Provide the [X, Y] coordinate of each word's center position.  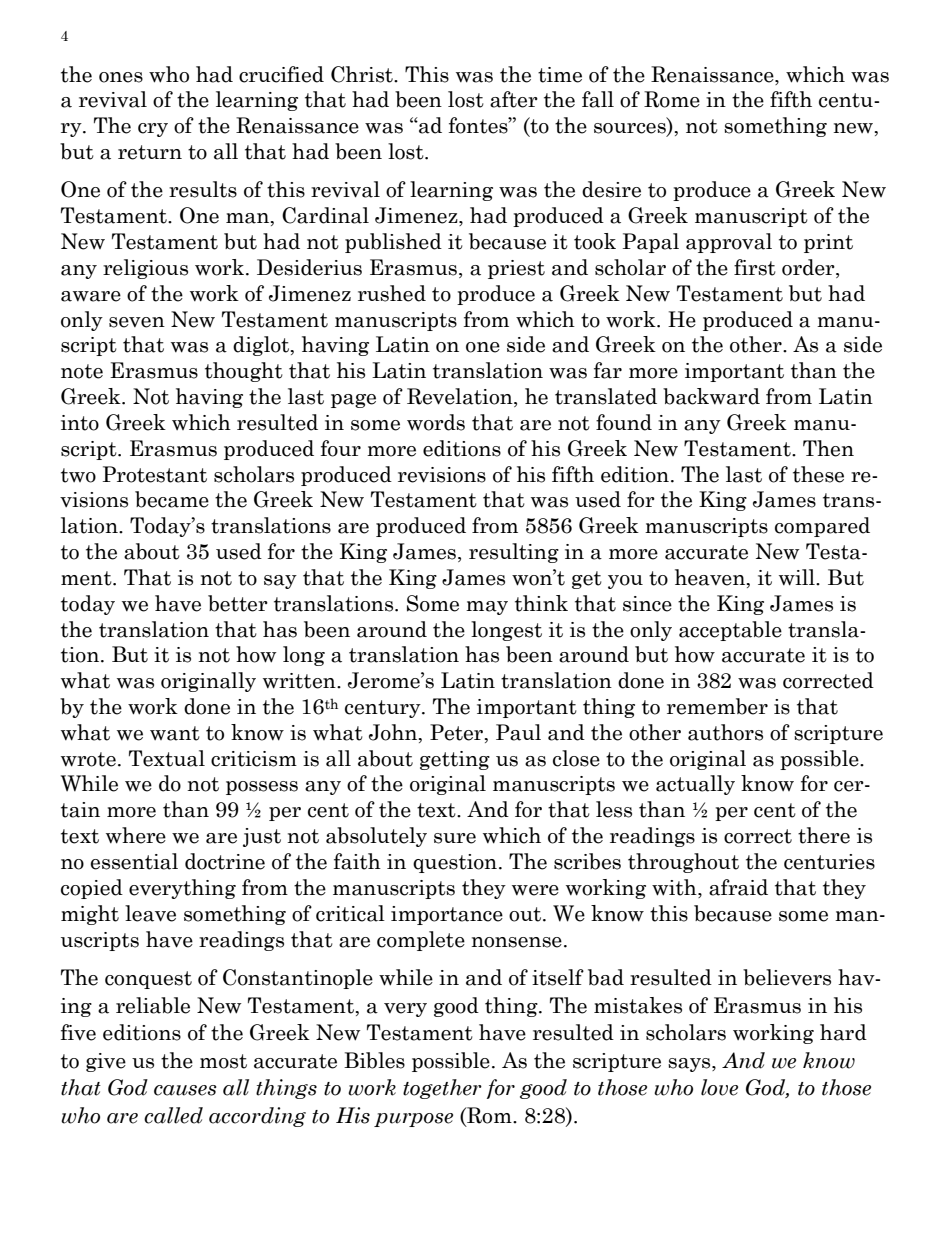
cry [153, 130]
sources [631, 129]
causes [185, 1090]
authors [725, 732]
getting [455, 760]
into [80, 423]
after [514, 99]
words [436, 422]
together [442, 1089]
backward [711, 396]
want [175, 733]
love [719, 1087]
